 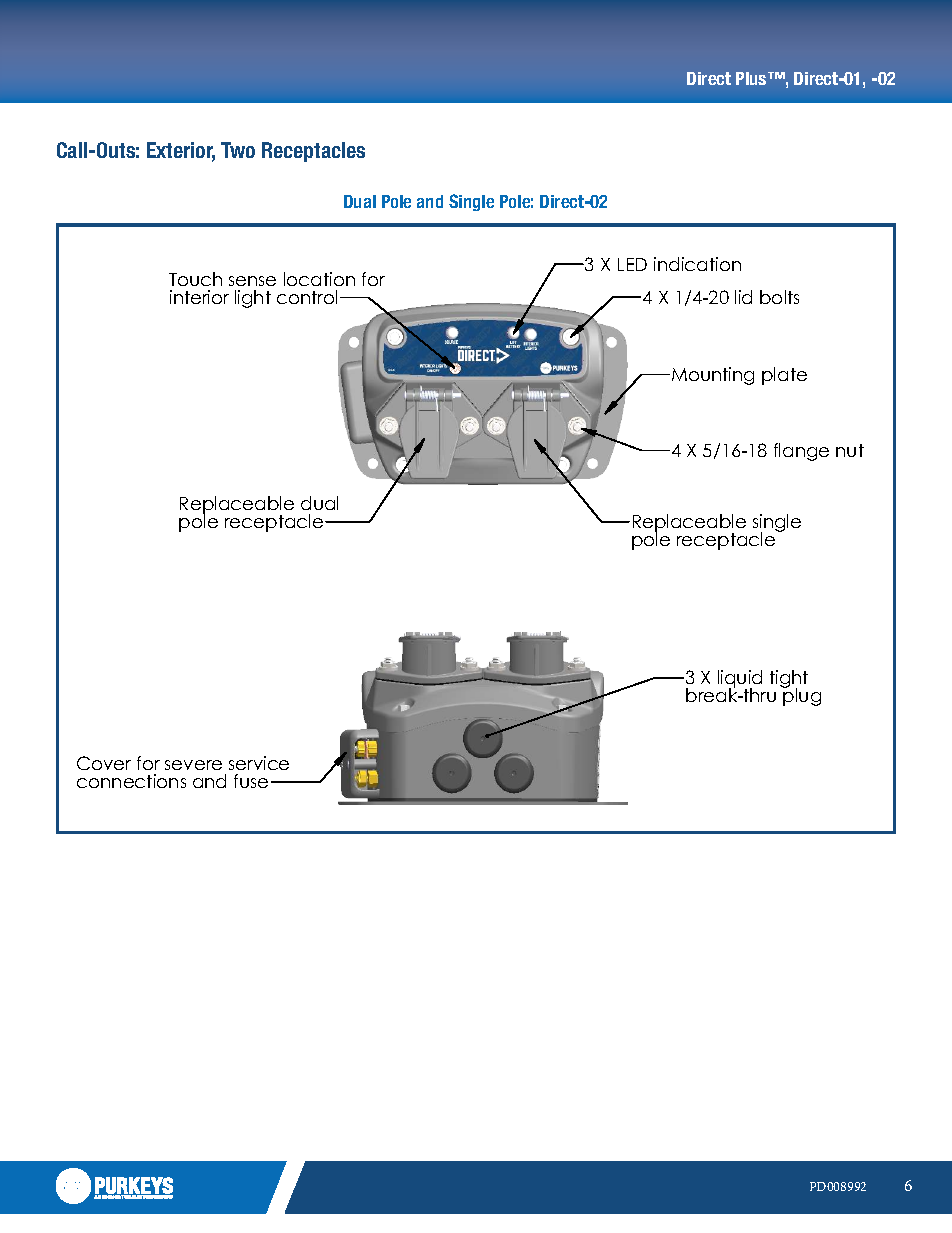 What do you see at coordinates (238, 150) in the page?
I see `Two` at bounding box center [238, 150].
